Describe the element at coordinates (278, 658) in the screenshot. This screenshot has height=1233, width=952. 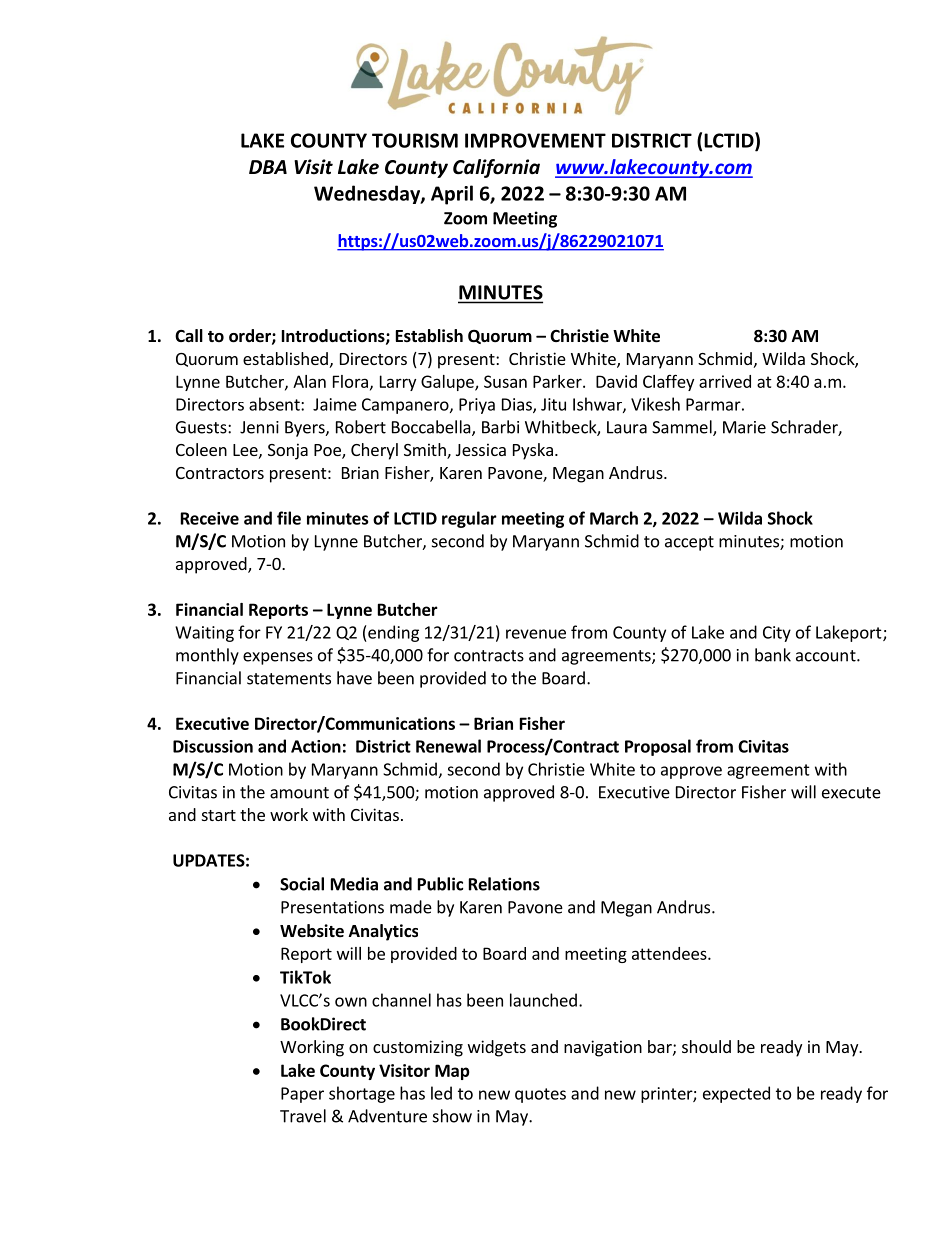
I see `expenses` at that location.
